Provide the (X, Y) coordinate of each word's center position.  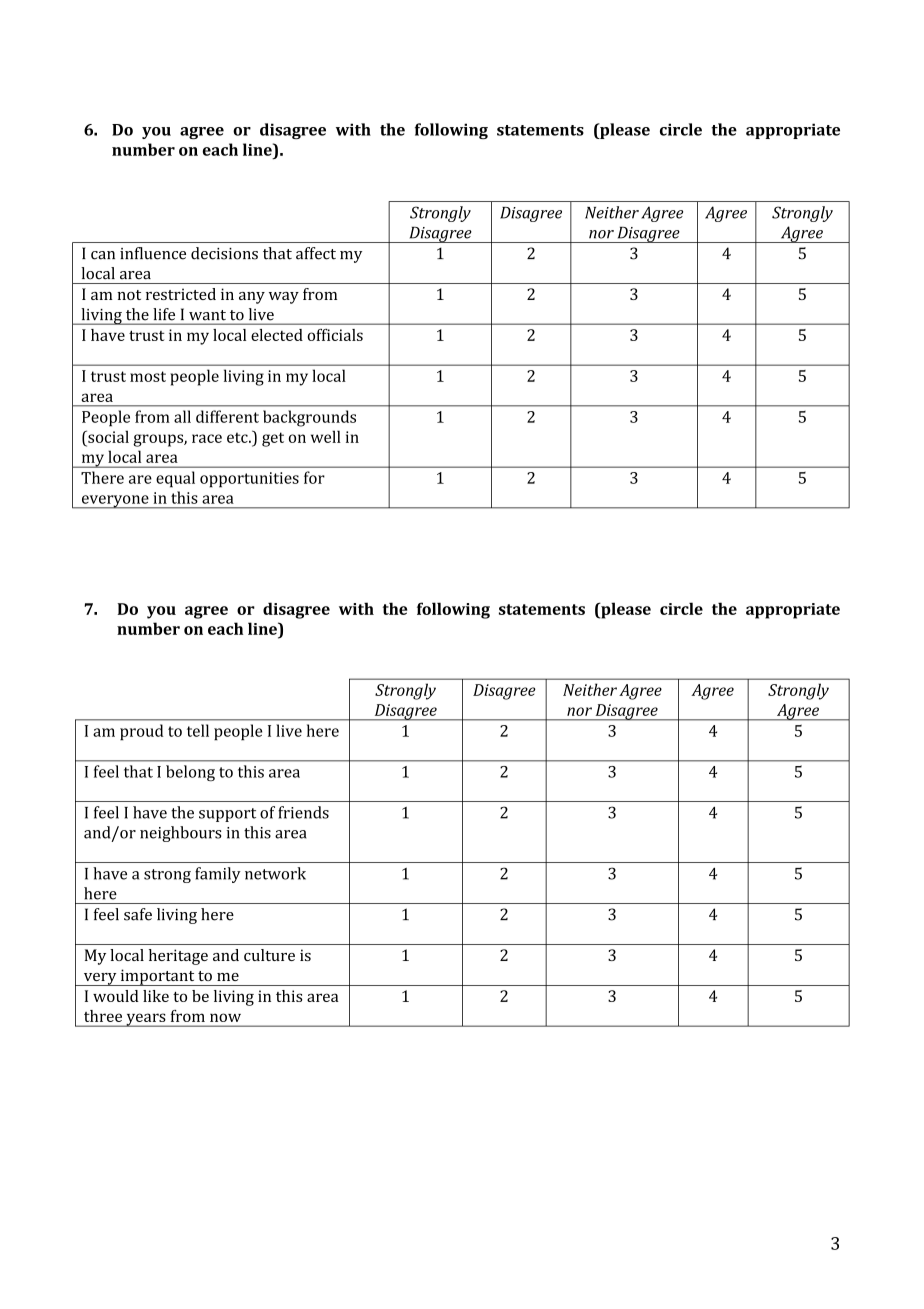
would (116, 996)
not (129, 295)
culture (269, 955)
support (227, 815)
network (275, 873)
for (314, 477)
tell (198, 730)
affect (316, 253)
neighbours (180, 834)
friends (303, 812)
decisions (224, 253)
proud (142, 732)
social (107, 436)
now (225, 1017)
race (207, 438)
